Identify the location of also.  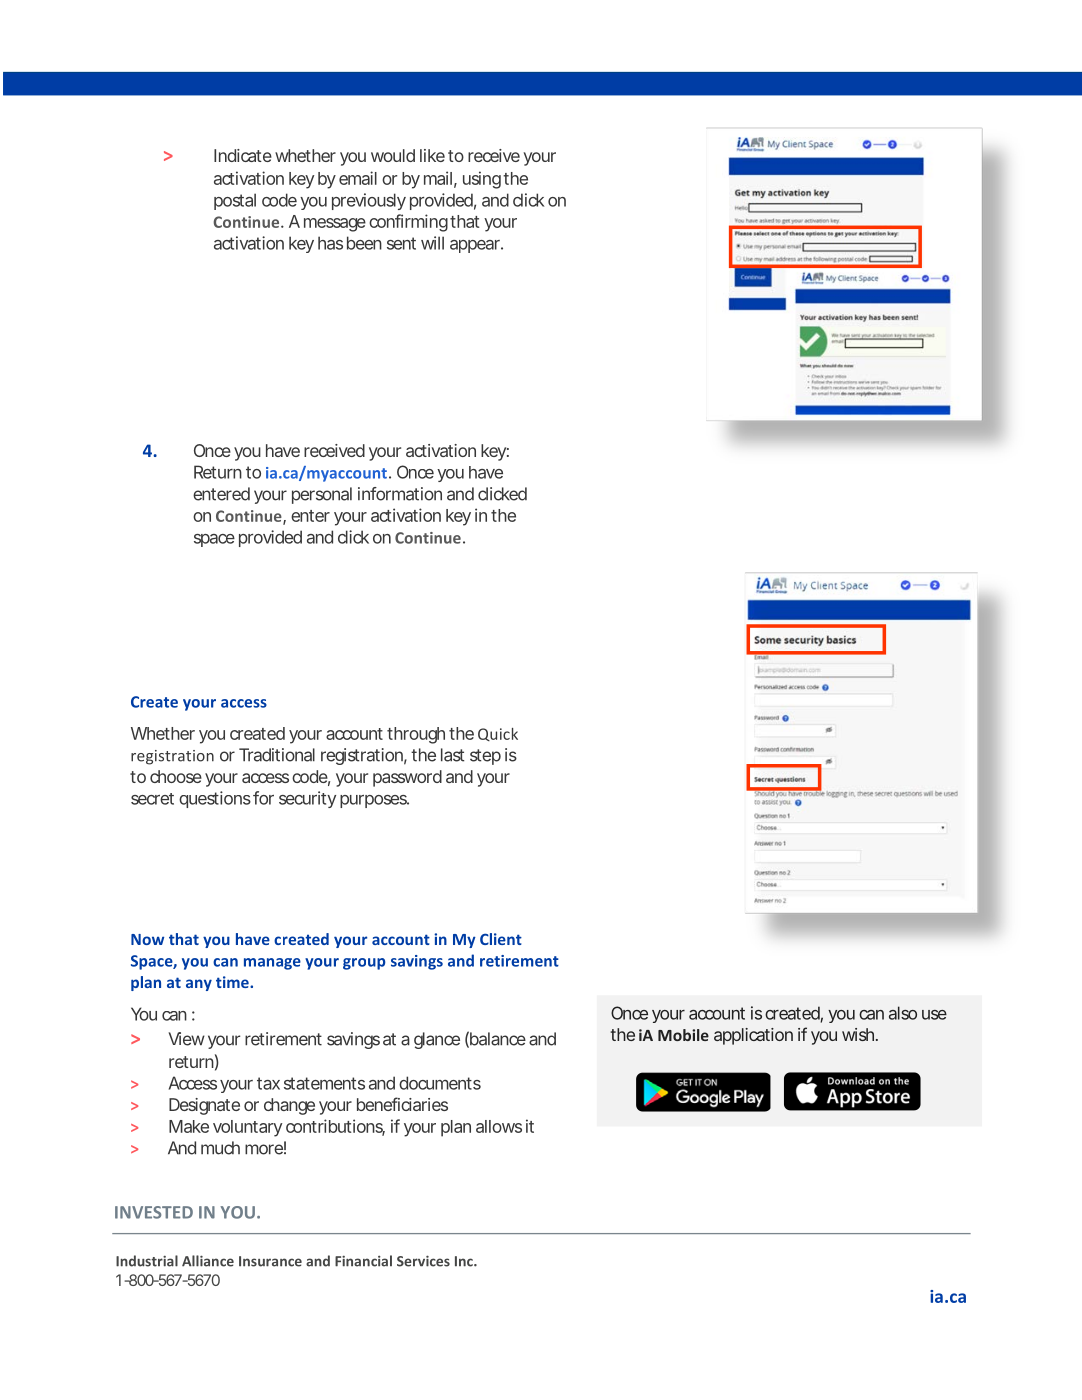
(903, 1013).
